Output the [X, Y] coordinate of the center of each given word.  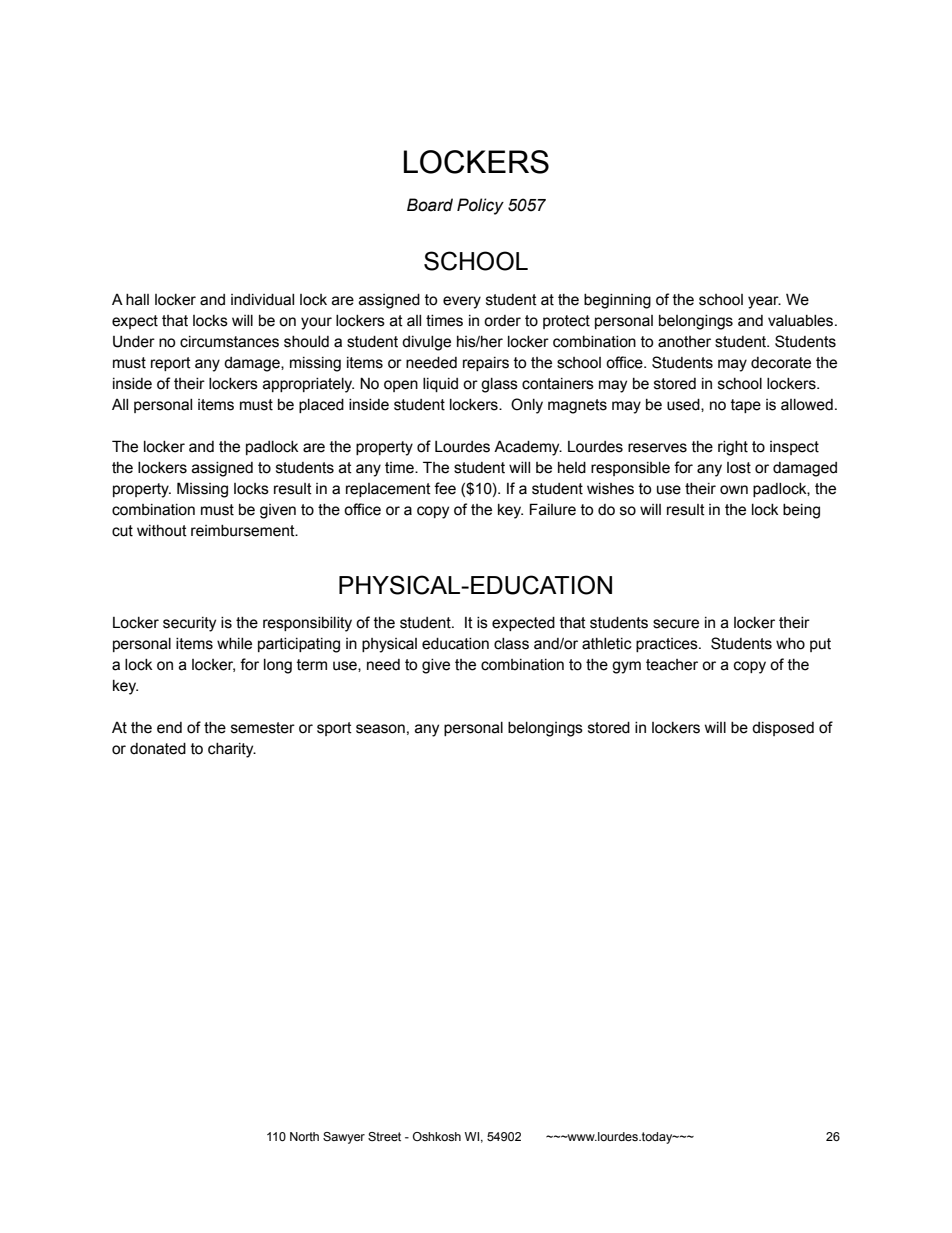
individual [262, 300]
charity [232, 750]
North [304, 1136]
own [734, 490]
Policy [480, 206]
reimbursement [244, 531]
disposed [783, 729]
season [380, 729]
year [764, 302]
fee [445, 488]
